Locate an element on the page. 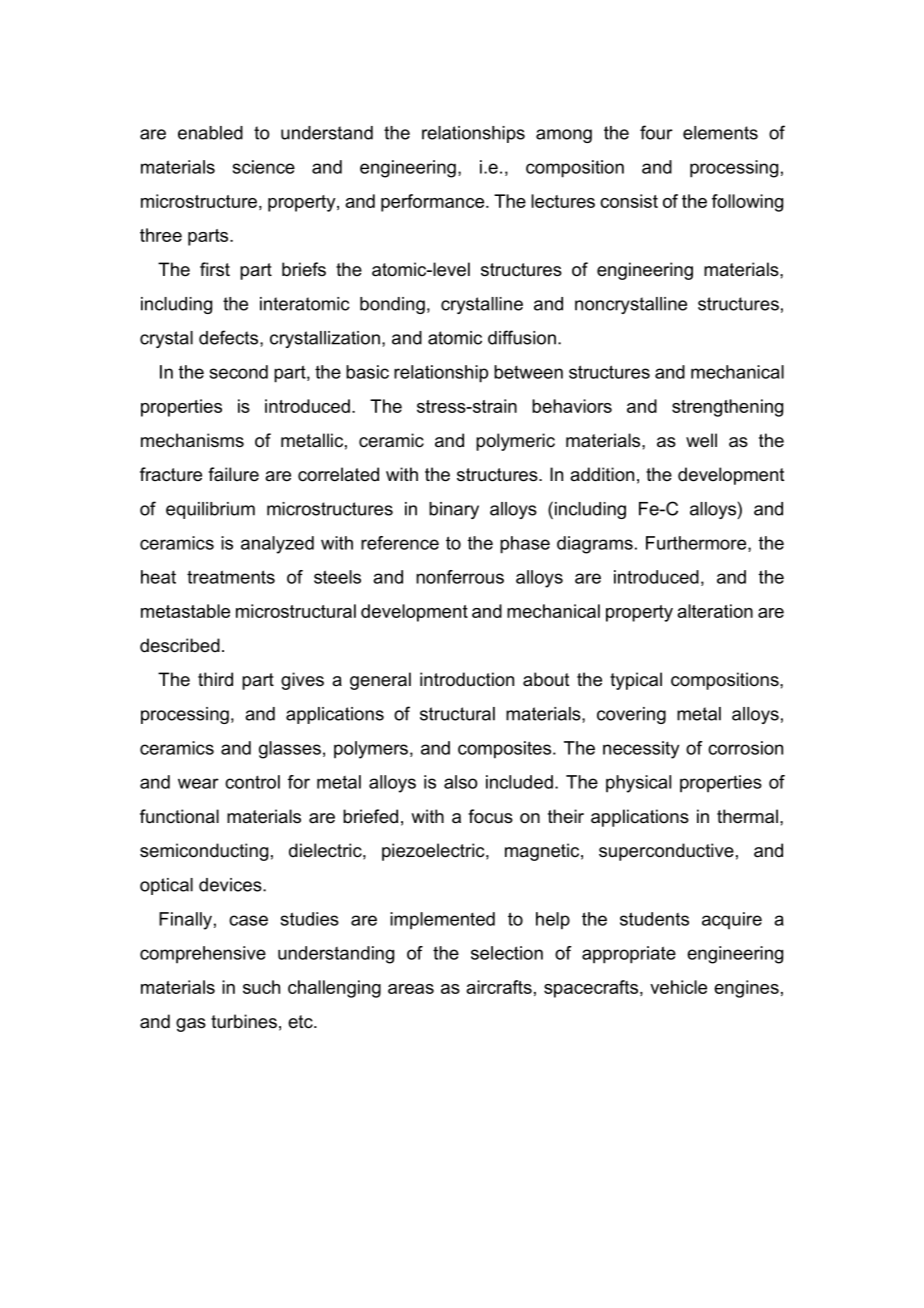 The width and height of the document is (924, 1308). performance is located at coordinates (432, 203).
